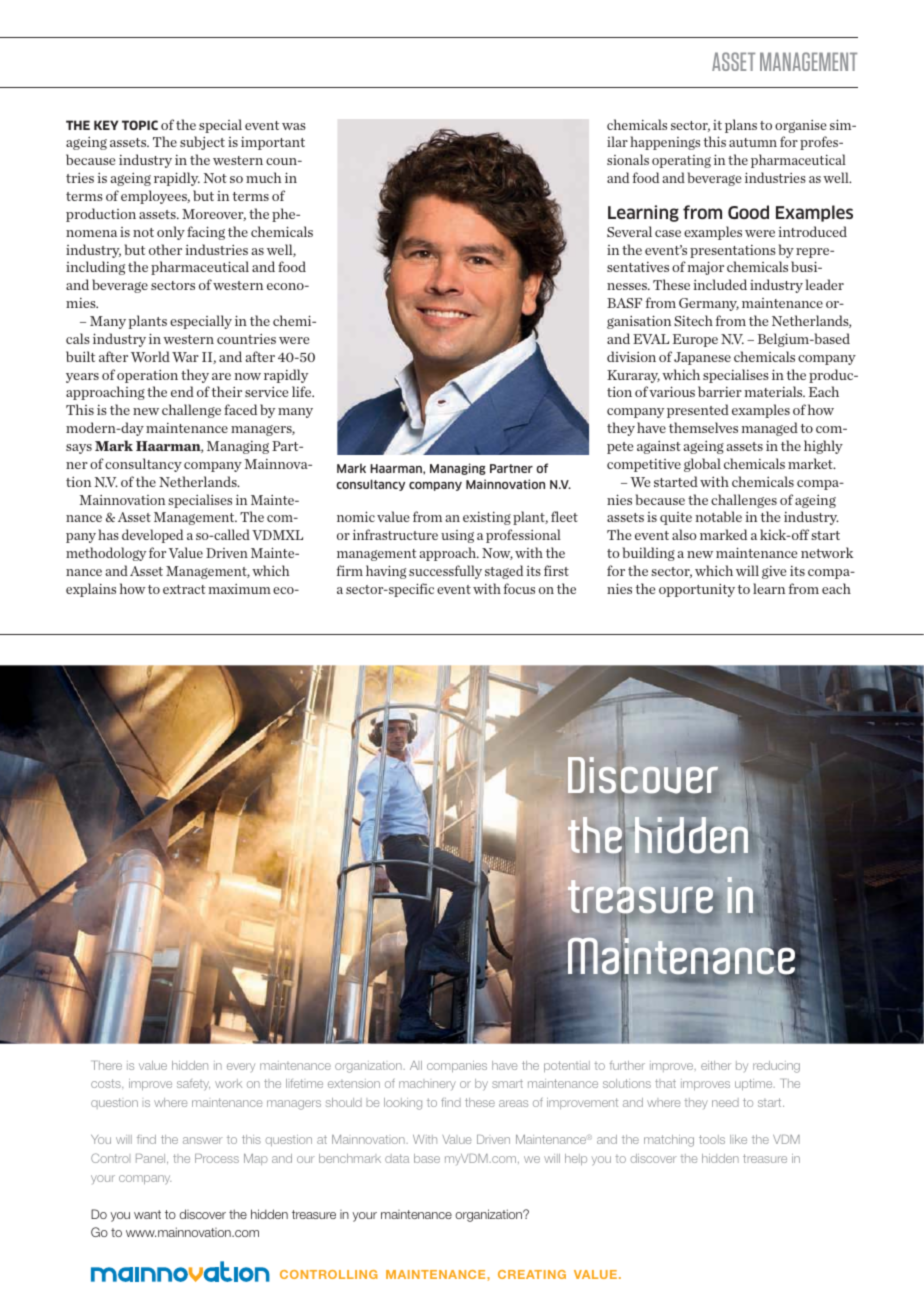 This image has width=924, height=1308. What do you see at coordinates (532, 1274) in the image?
I see `CREATING` at bounding box center [532, 1274].
